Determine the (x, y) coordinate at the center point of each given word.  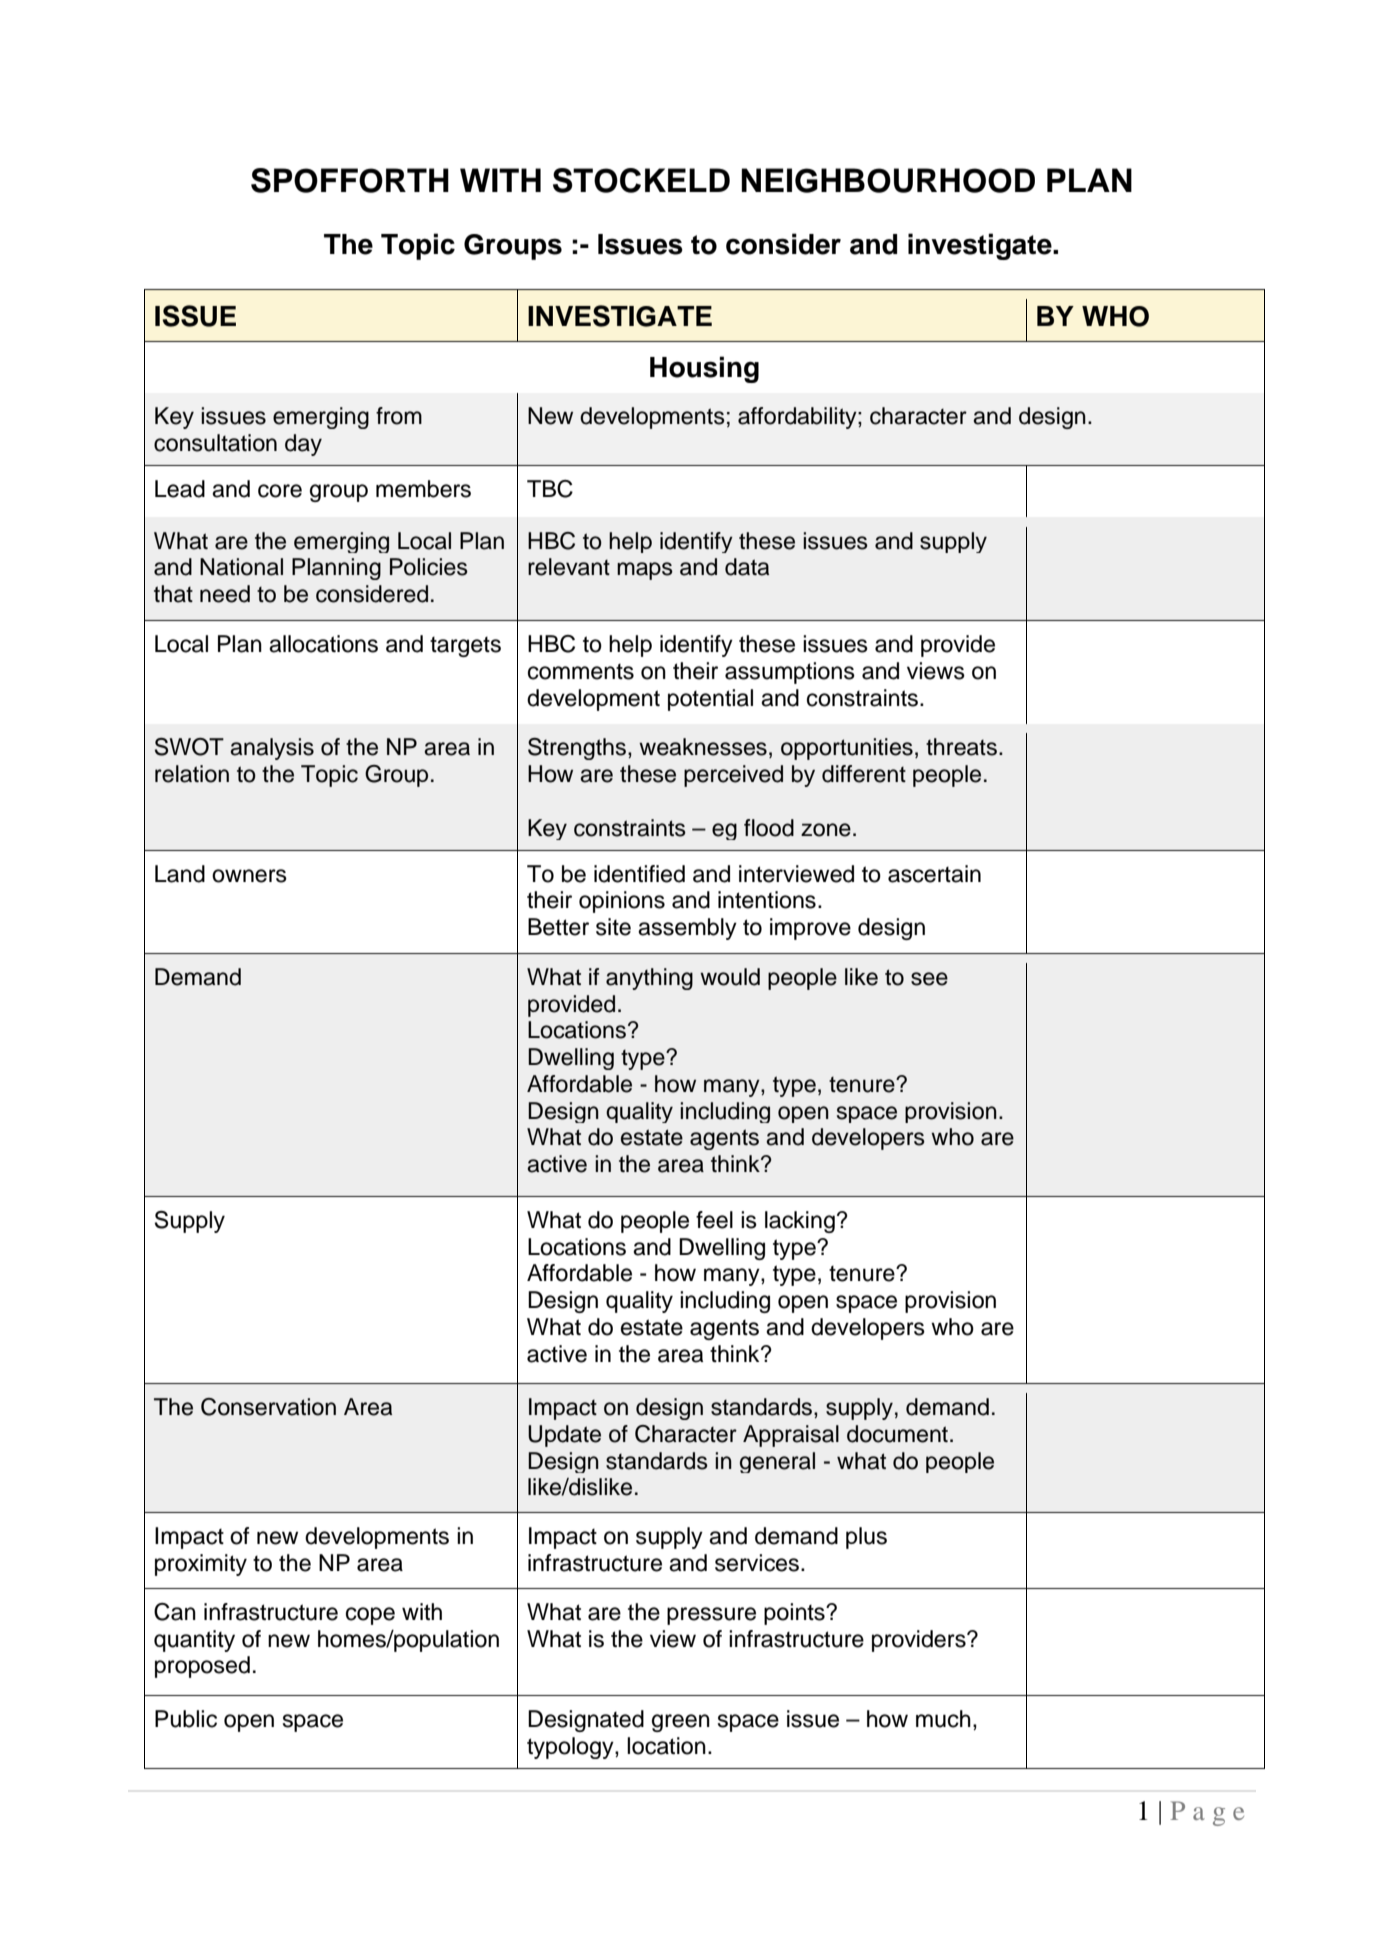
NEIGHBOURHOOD (888, 180)
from (399, 416)
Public (186, 1719)
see (929, 979)
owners (249, 876)
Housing (704, 369)
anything (649, 979)
